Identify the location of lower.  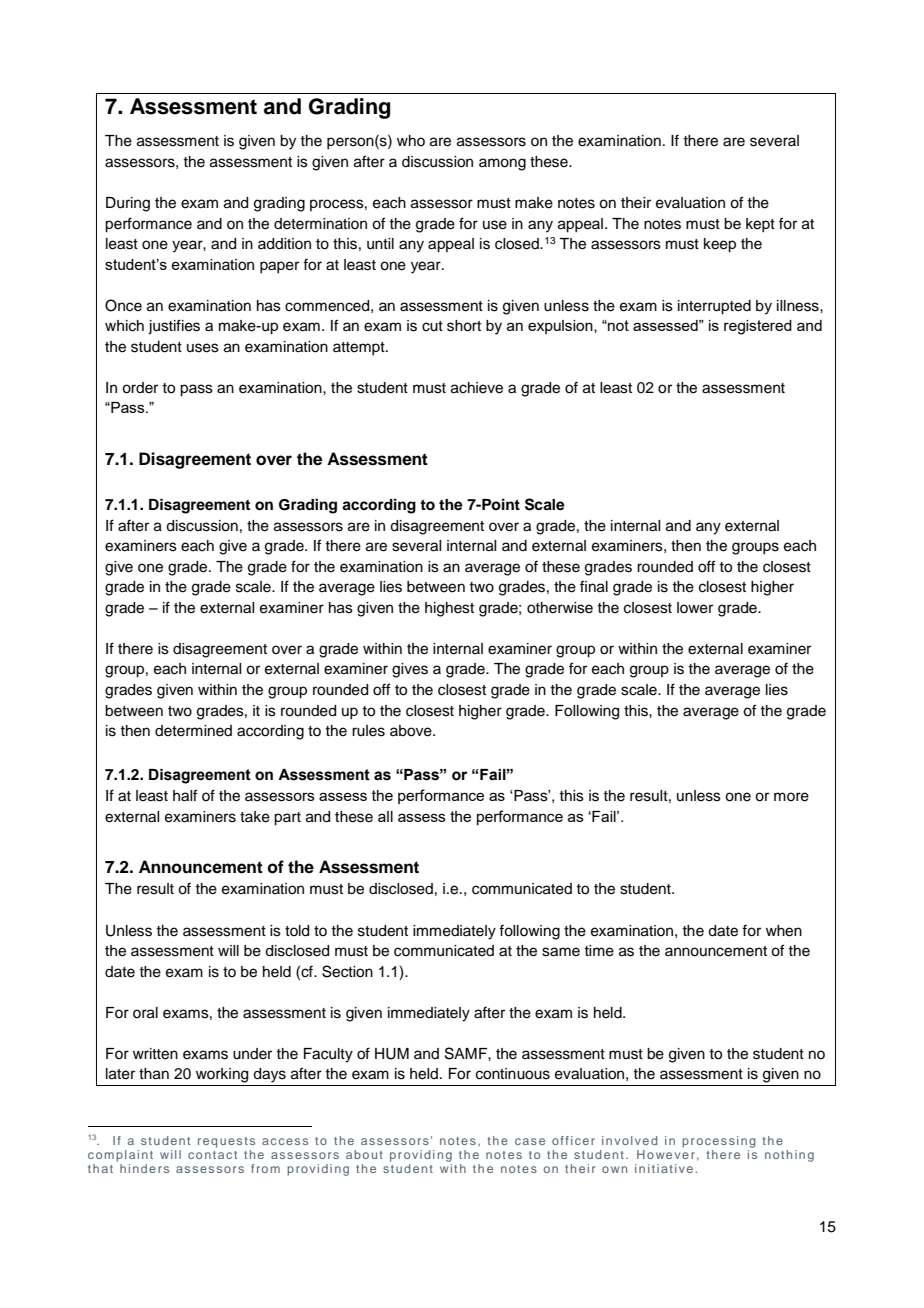
(695, 608).
